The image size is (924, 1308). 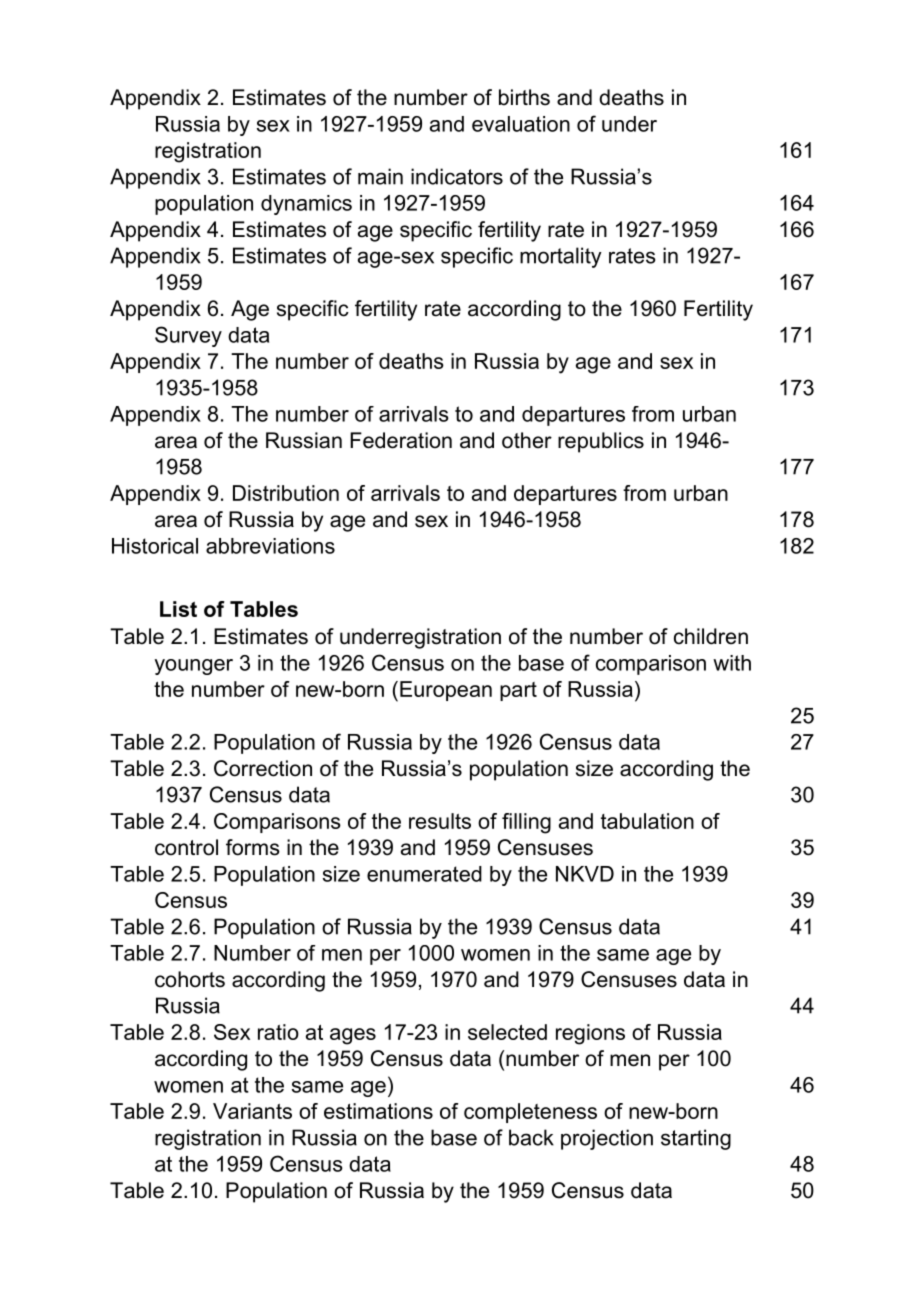 I want to click on evaluation, so click(x=521, y=124).
